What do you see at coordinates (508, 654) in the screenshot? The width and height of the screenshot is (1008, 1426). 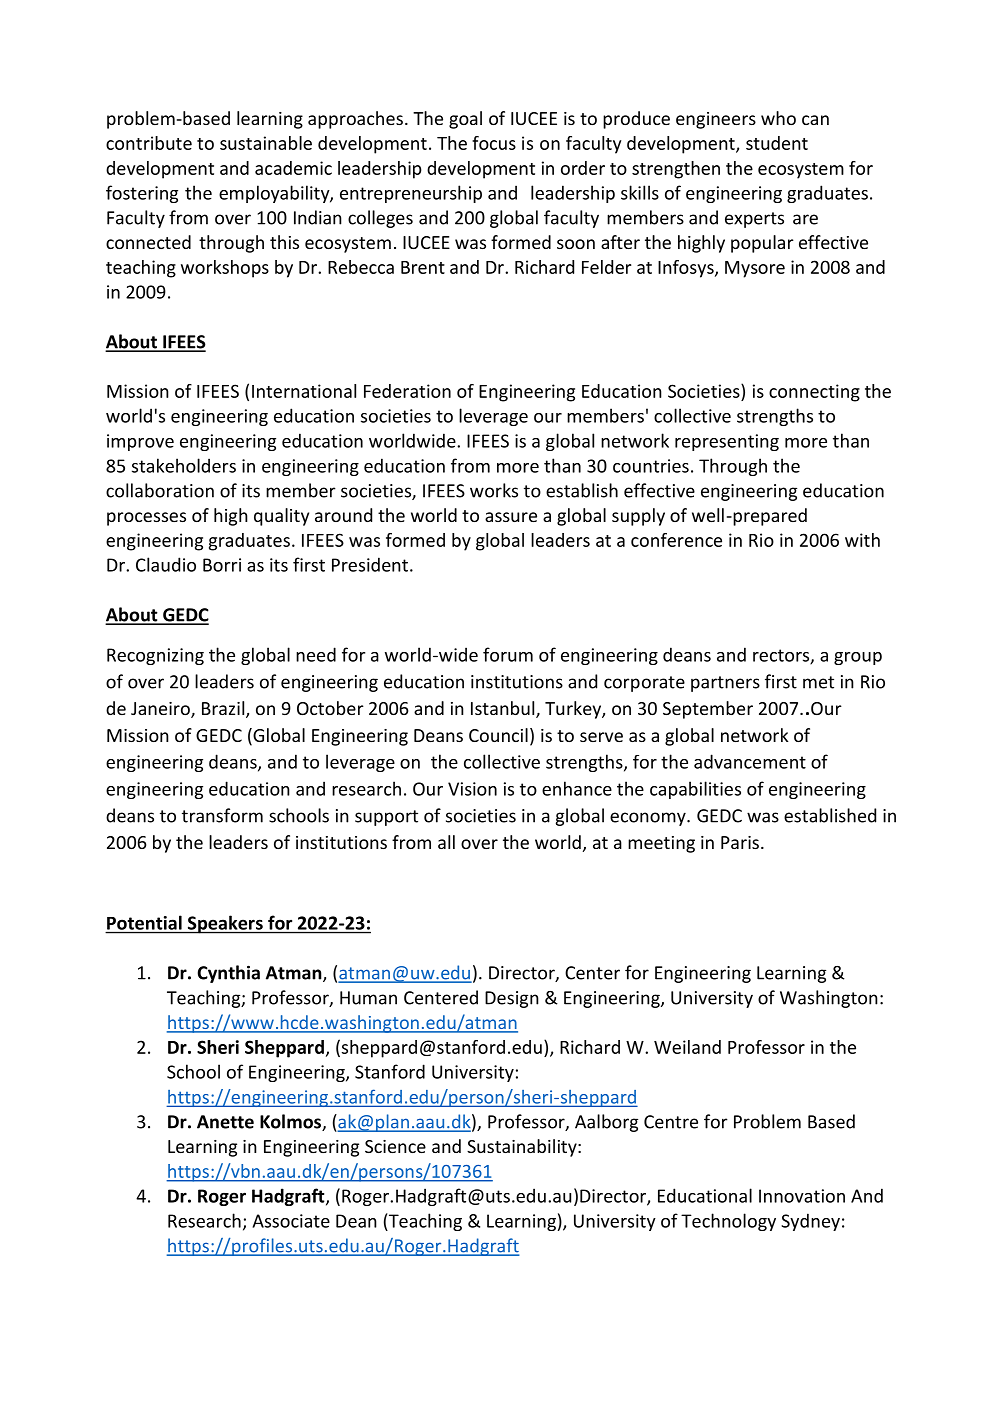 I see `forum` at bounding box center [508, 654].
